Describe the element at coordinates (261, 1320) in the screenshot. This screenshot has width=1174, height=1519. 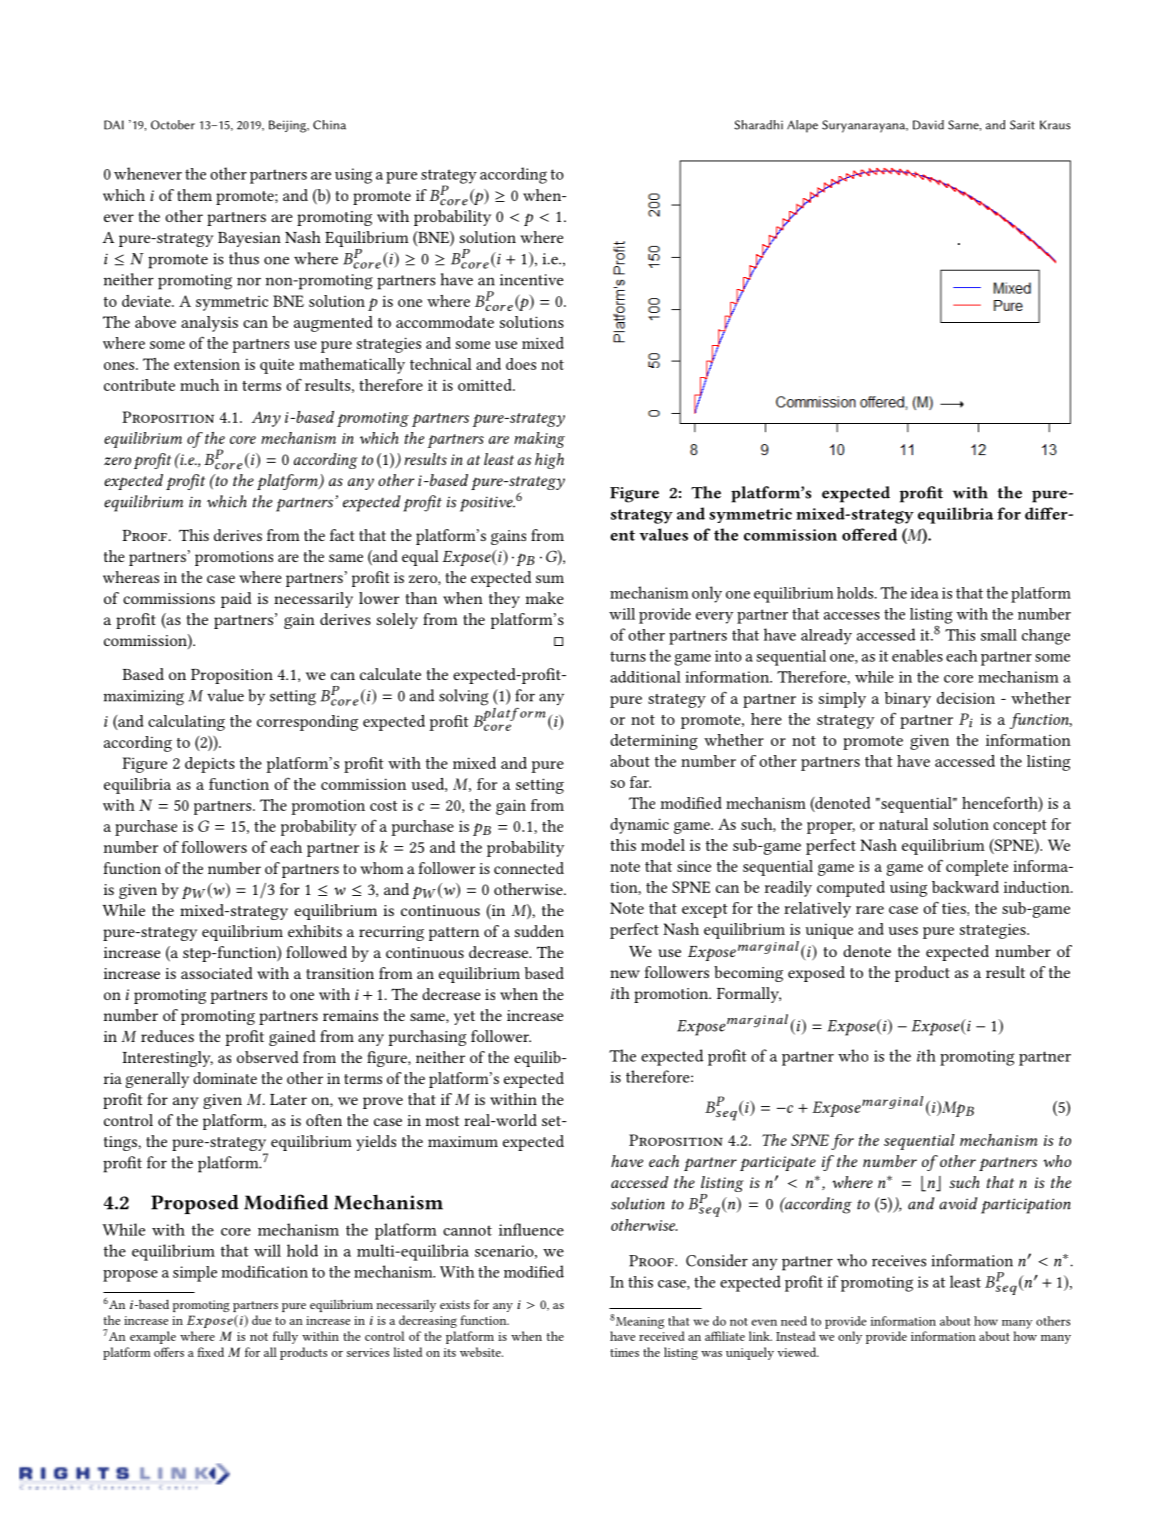
I see `due` at that location.
